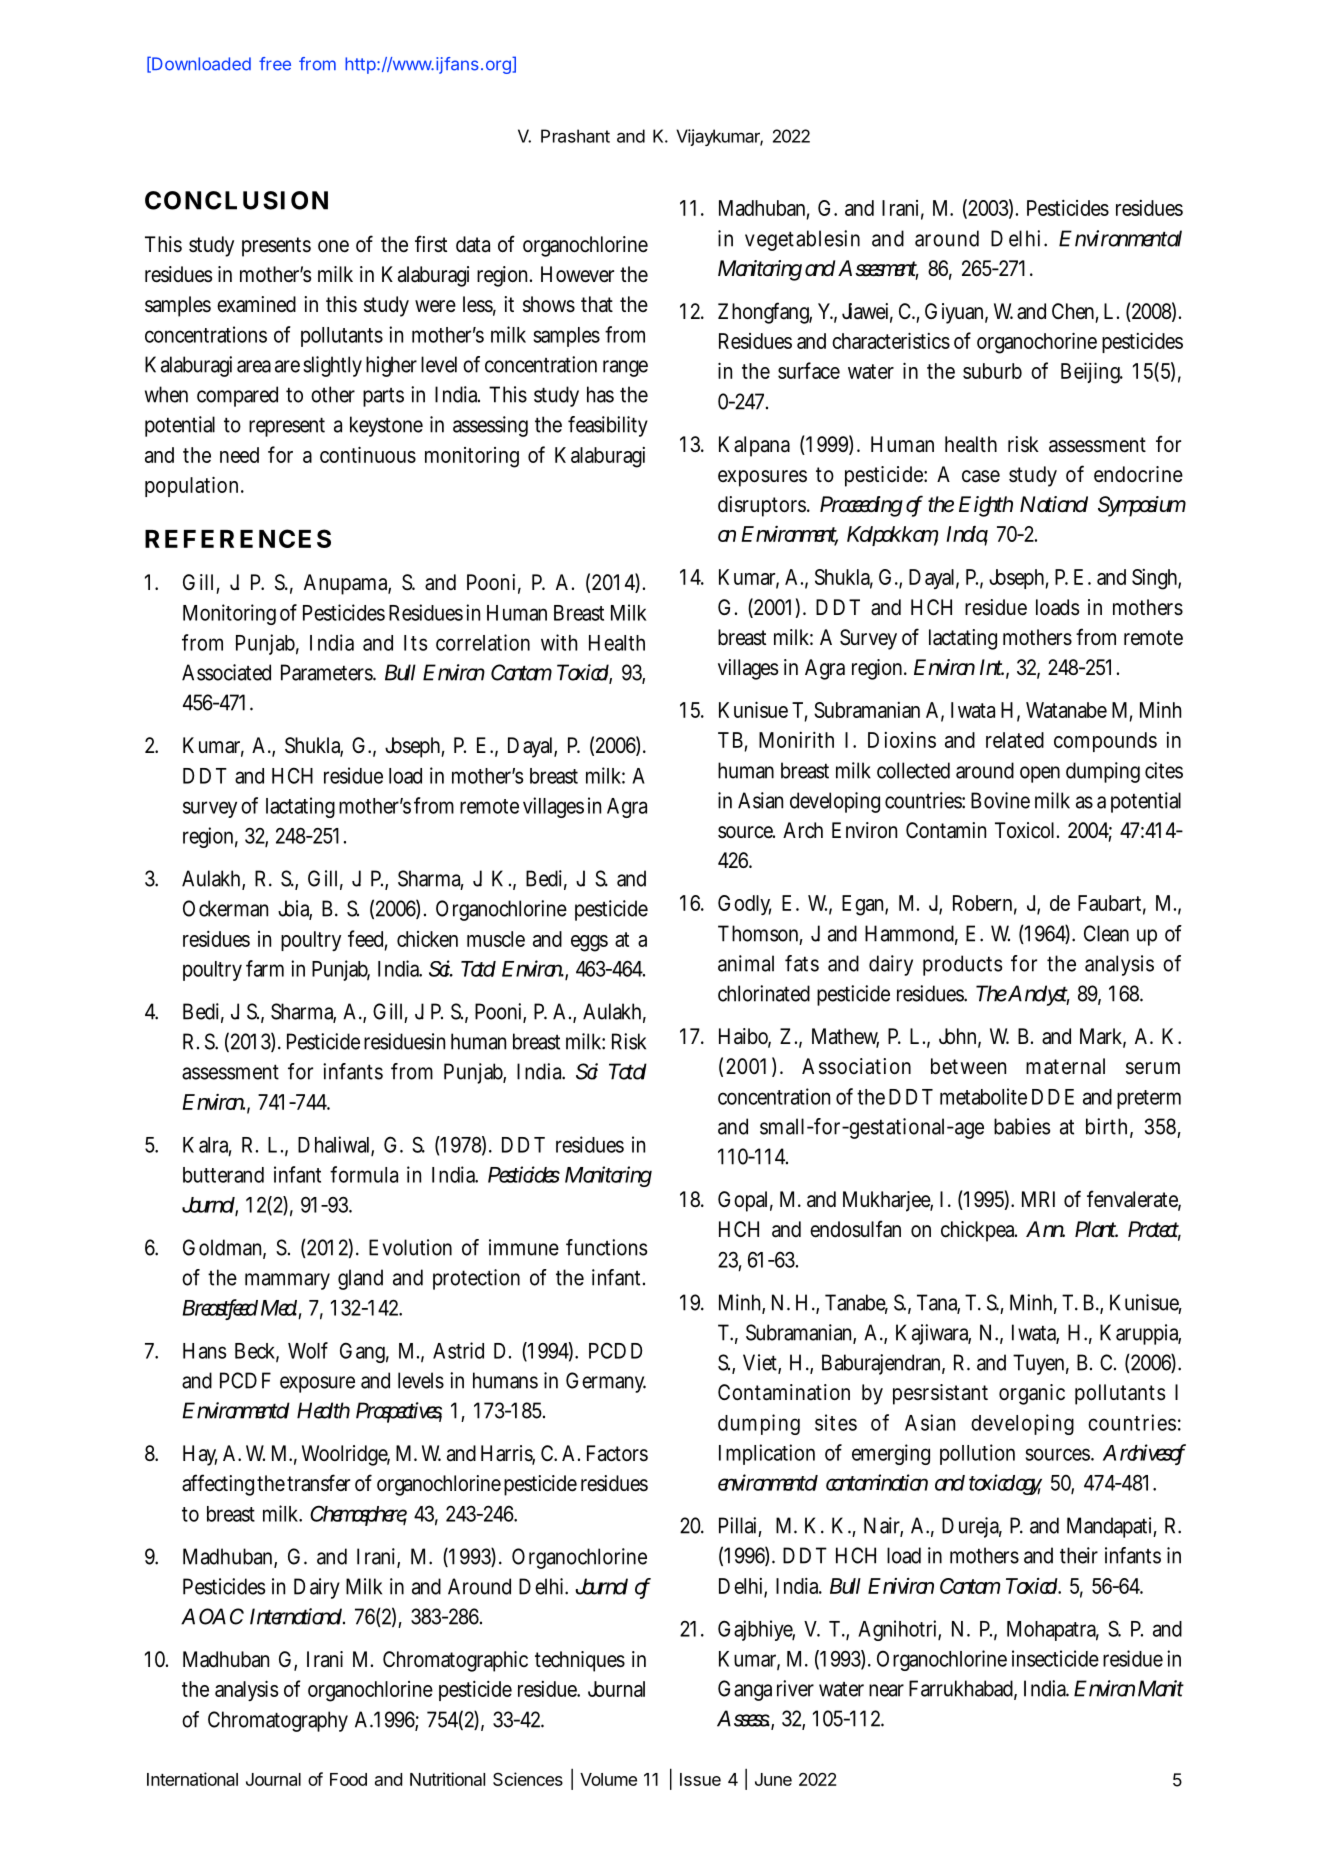 The image size is (1326, 1876). What do you see at coordinates (364, 1174) in the screenshot?
I see `formula` at bounding box center [364, 1174].
